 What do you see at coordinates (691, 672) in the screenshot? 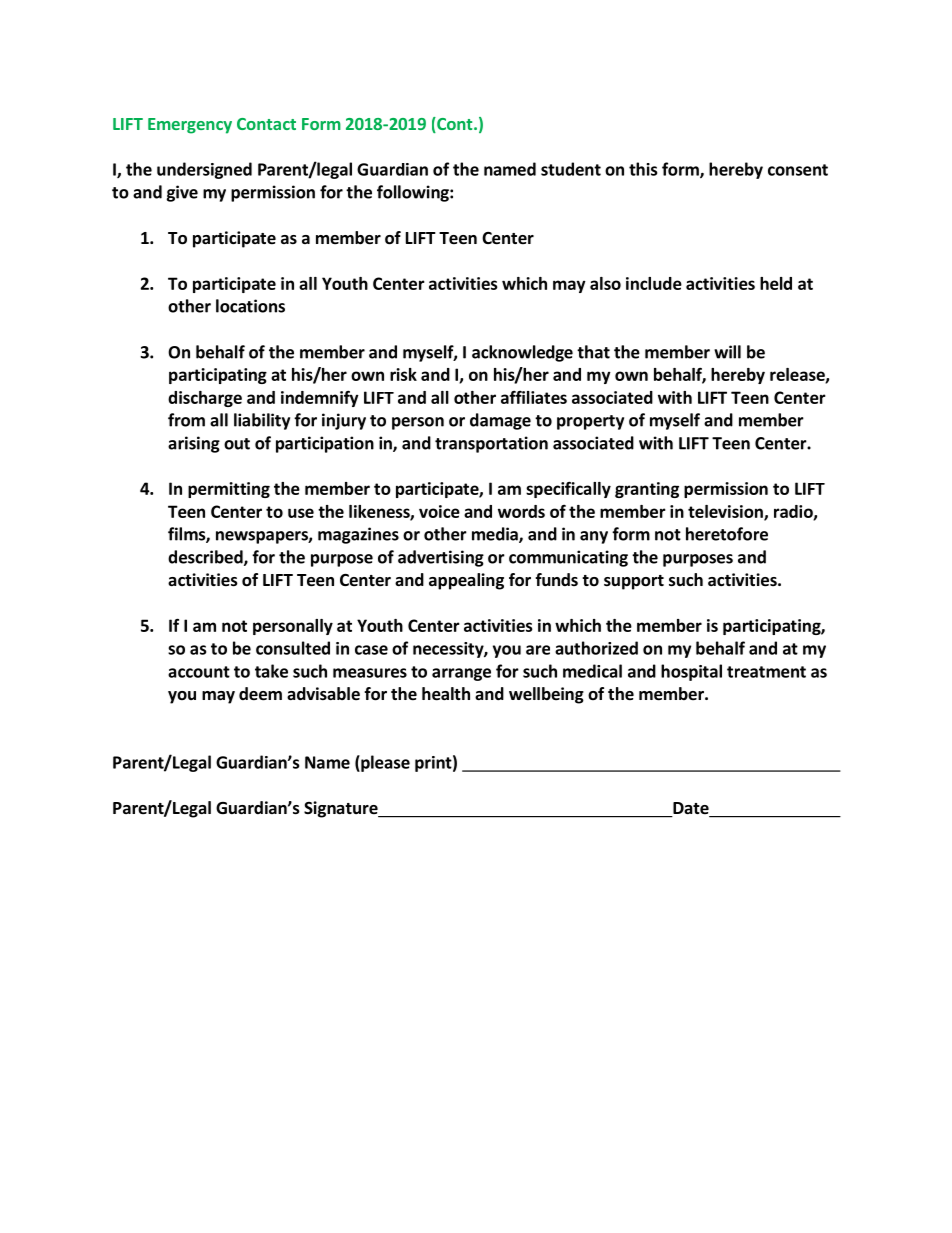
I see `hospital` at bounding box center [691, 672].
